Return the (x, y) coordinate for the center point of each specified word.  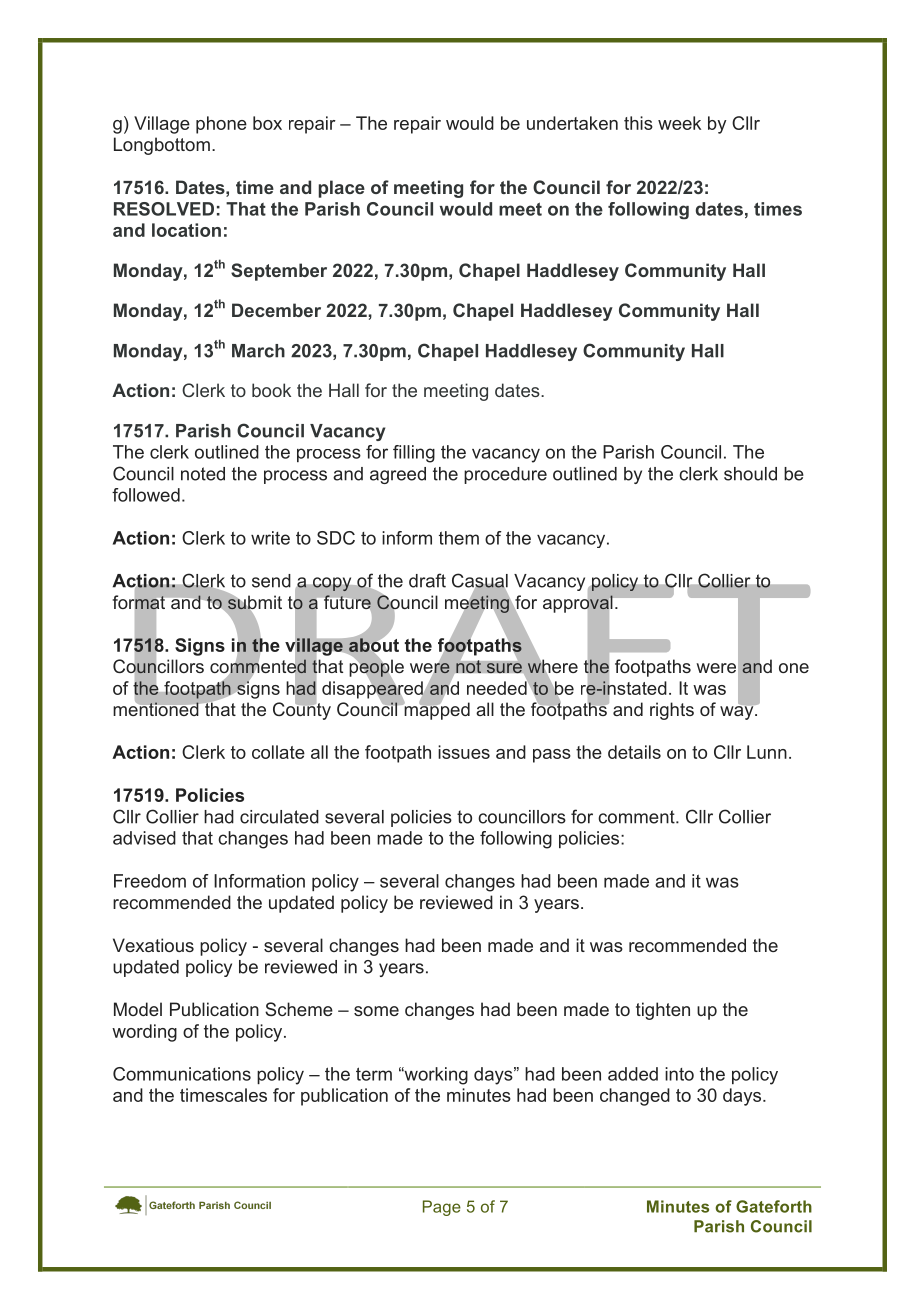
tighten (663, 1011)
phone (221, 125)
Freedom (150, 881)
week (679, 123)
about (374, 645)
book (271, 390)
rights (672, 711)
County (302, 710)
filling (414, 454)
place (342, 189)
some (376, 1011)
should (750, 474)
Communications (182, 1074)
